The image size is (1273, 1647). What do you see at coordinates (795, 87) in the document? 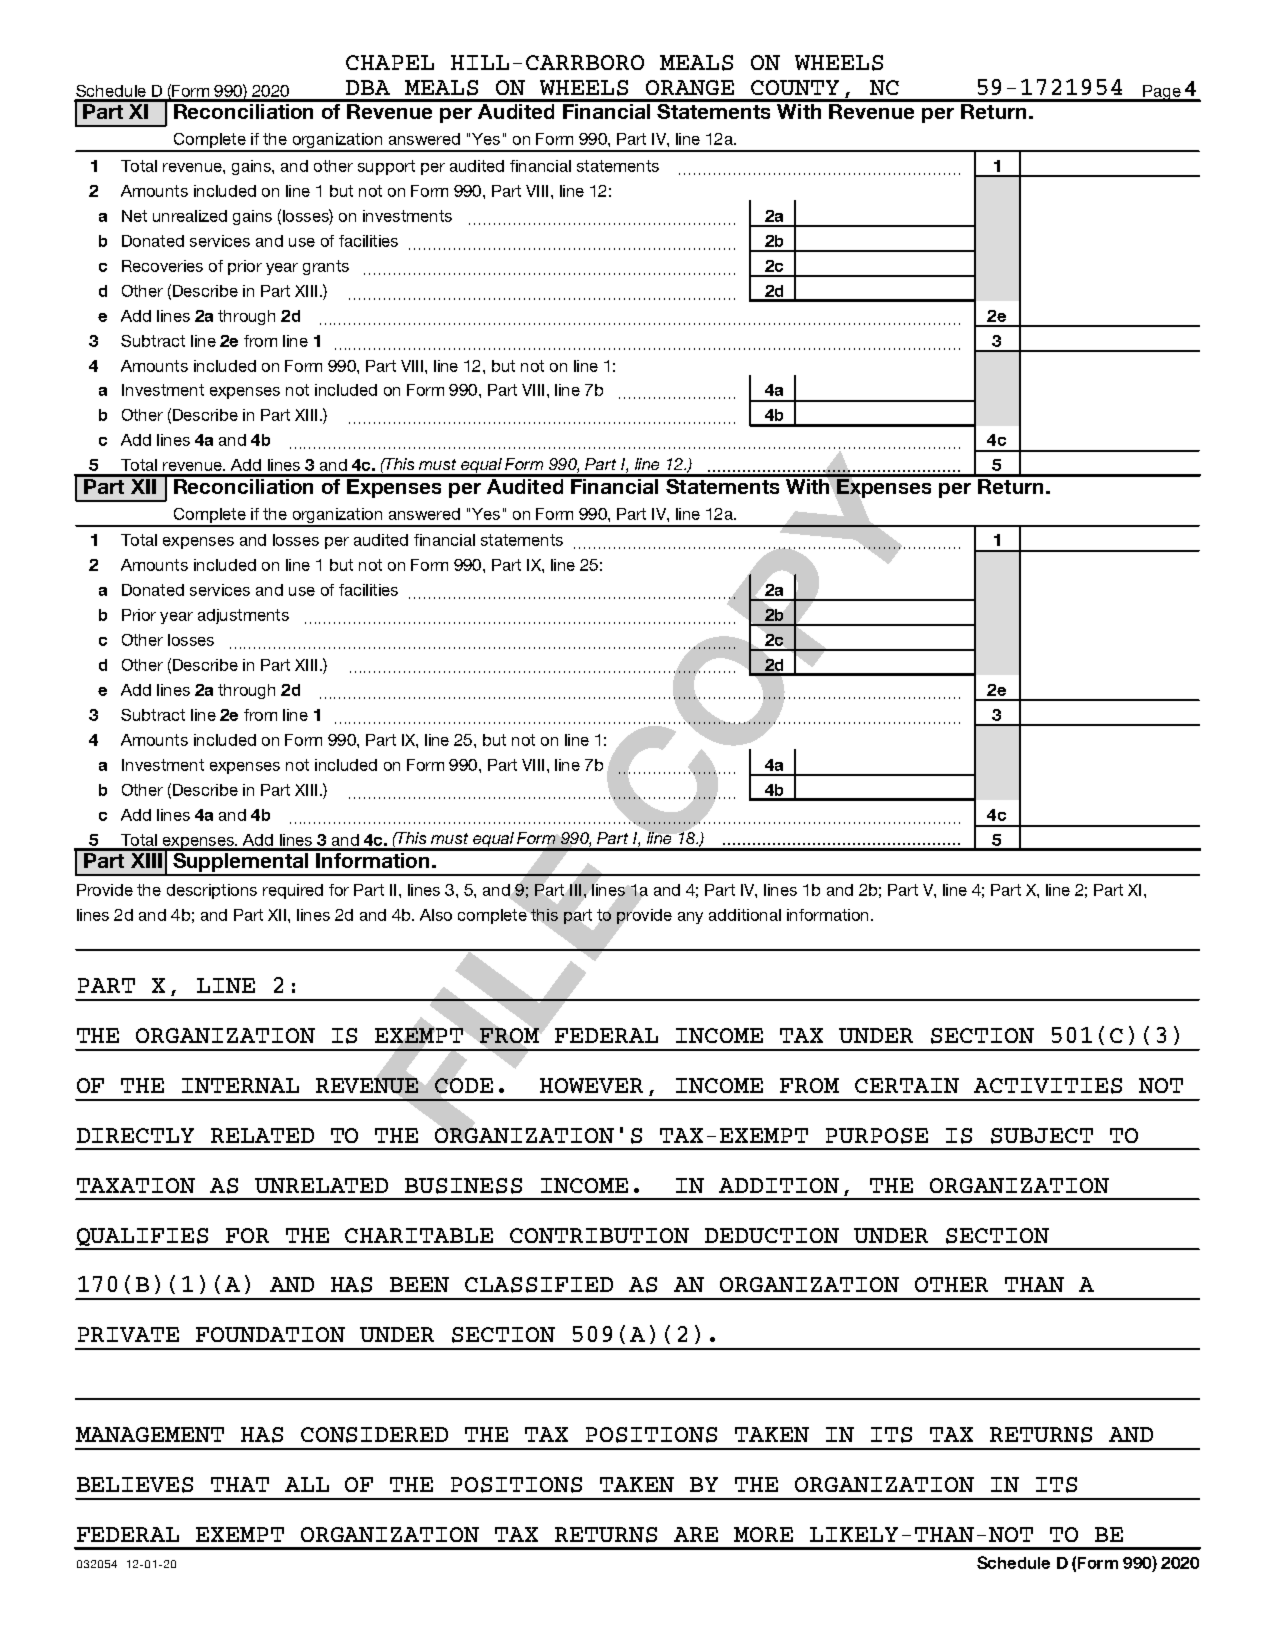
I see `COUNTY` at bounding box center [795, 87].
